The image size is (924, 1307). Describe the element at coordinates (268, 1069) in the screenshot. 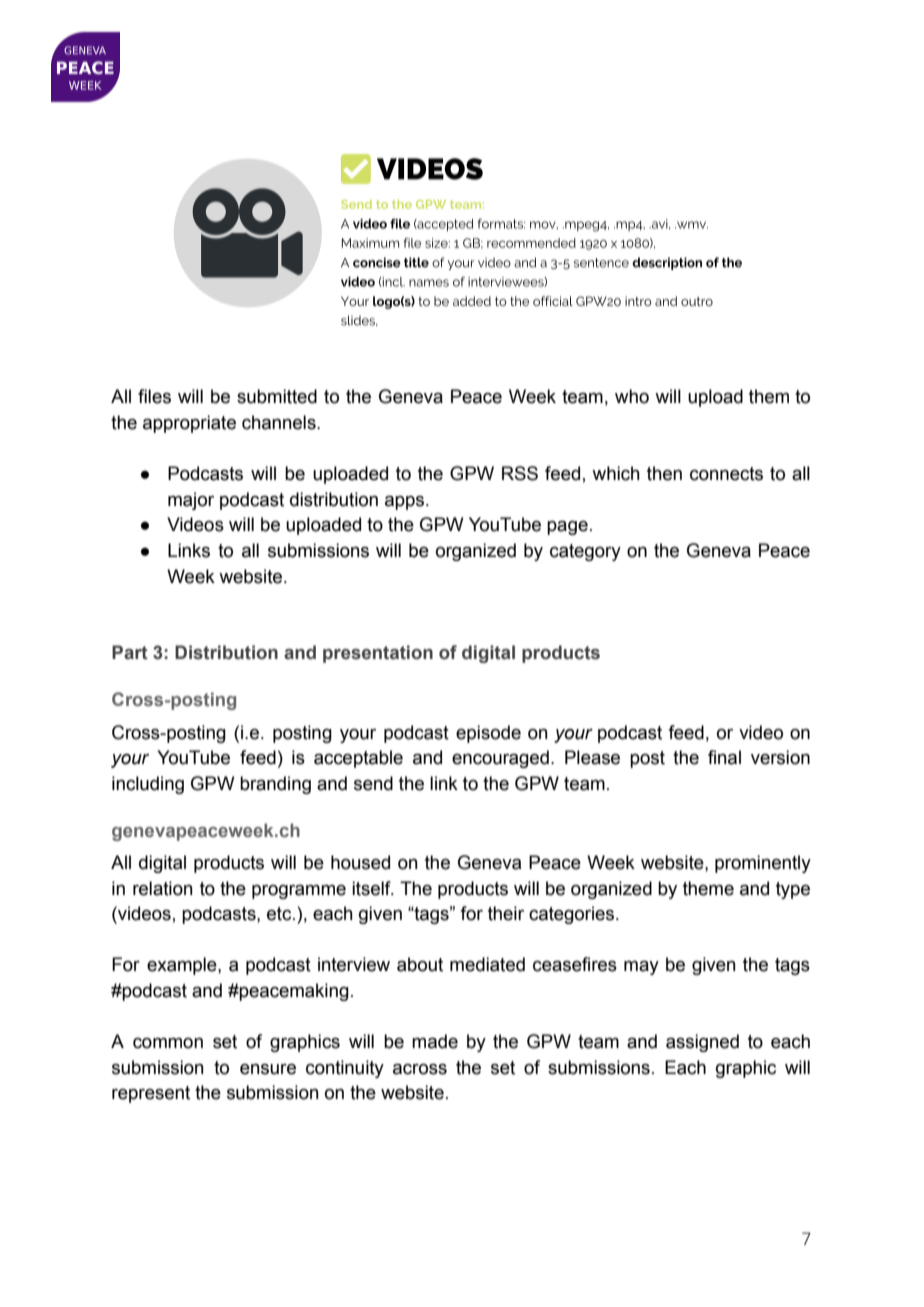

I see `ensure` at that location.
